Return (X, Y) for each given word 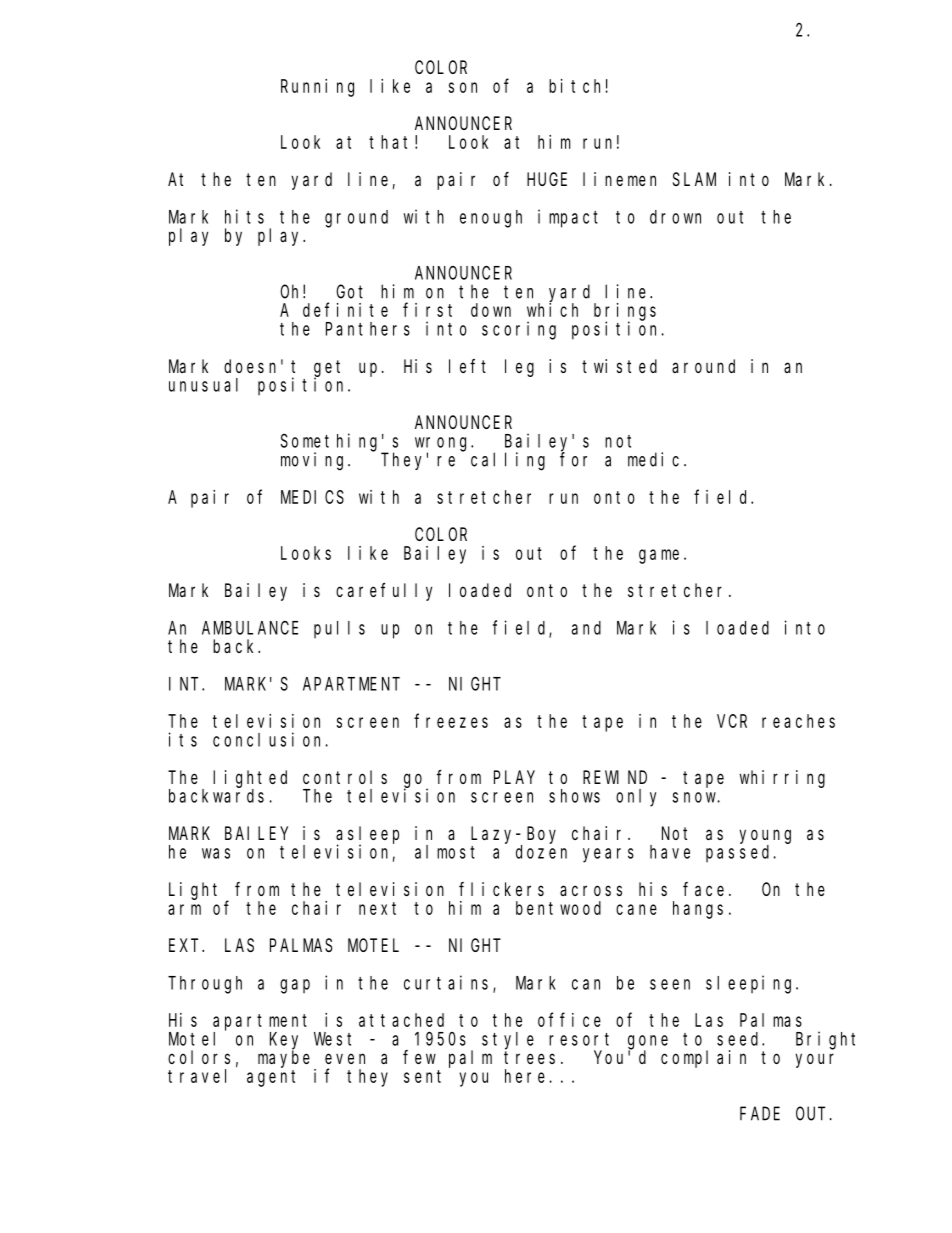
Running (317, 88)
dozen (541, 852)
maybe (284, 1059)
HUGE (547, 179)
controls (345, 777)
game (659, 556)
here (525, 1076)
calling (508, 461)
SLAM (694, 179)
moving (315, 461)
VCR (732, 721)
